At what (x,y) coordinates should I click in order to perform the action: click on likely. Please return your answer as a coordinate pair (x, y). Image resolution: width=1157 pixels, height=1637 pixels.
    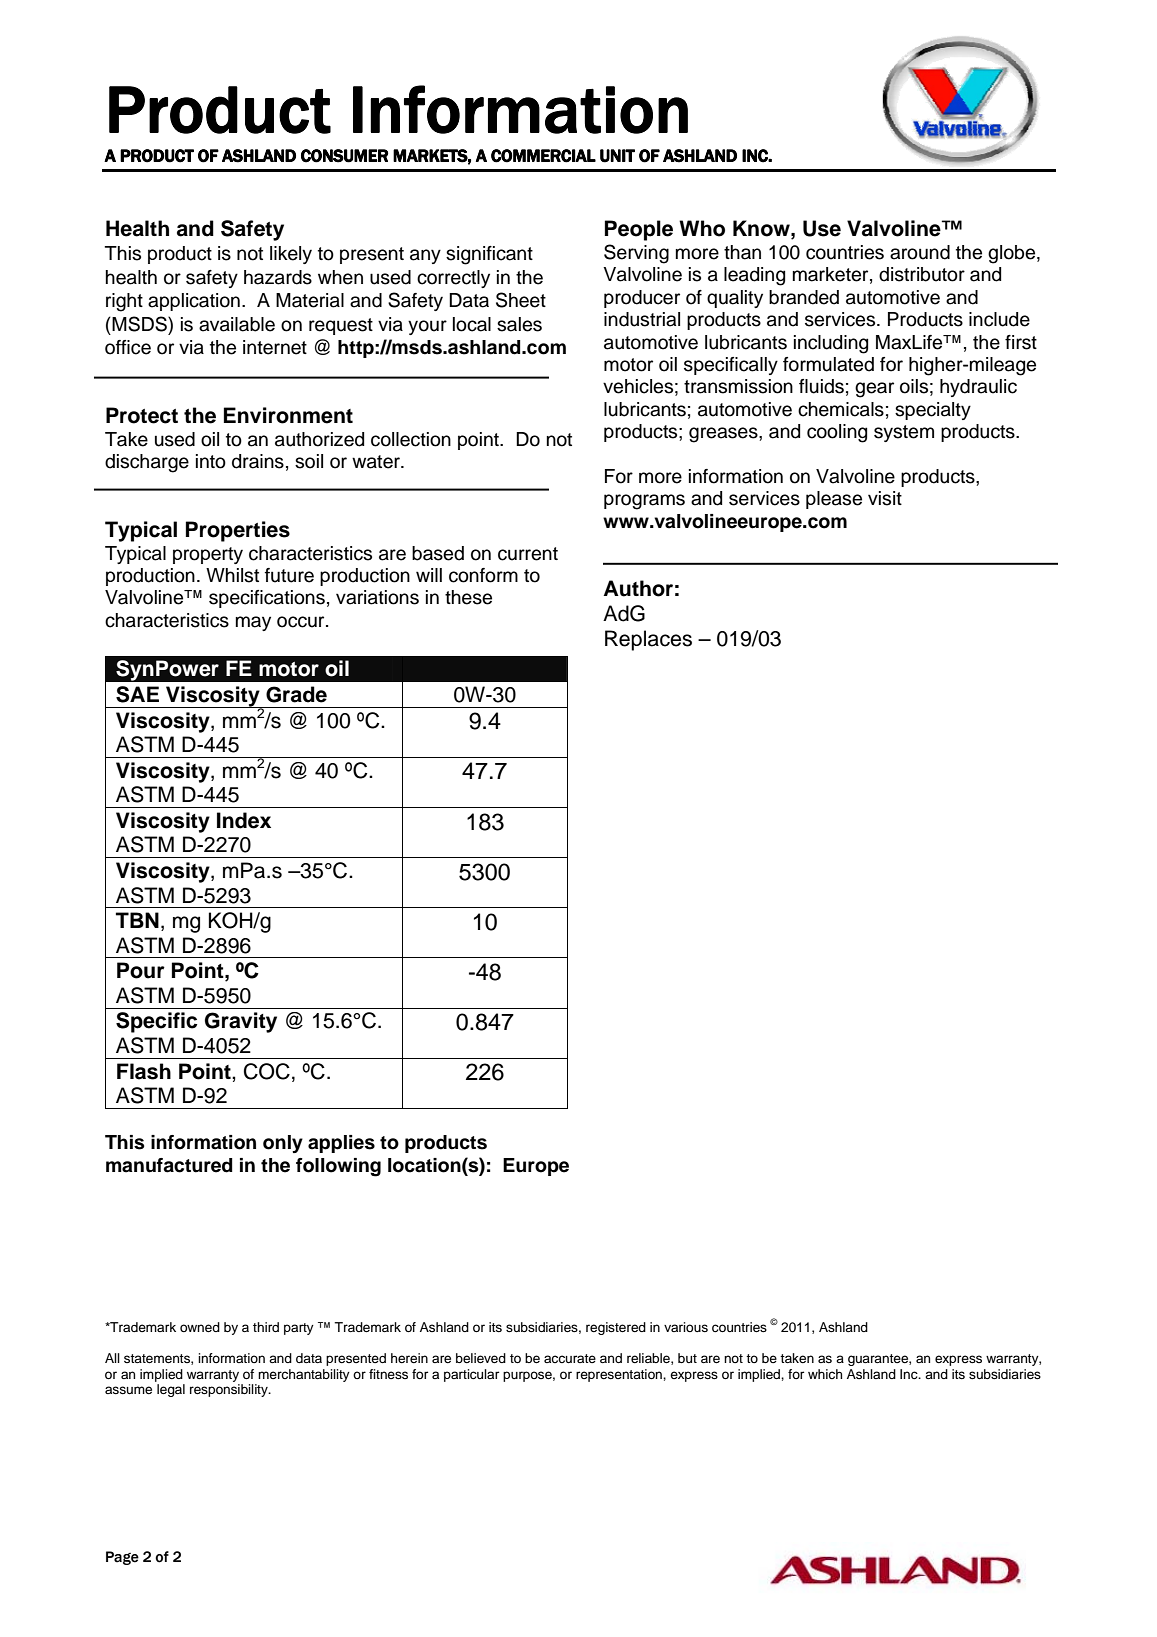
    Looking at the image, I should click on (291, 255).
